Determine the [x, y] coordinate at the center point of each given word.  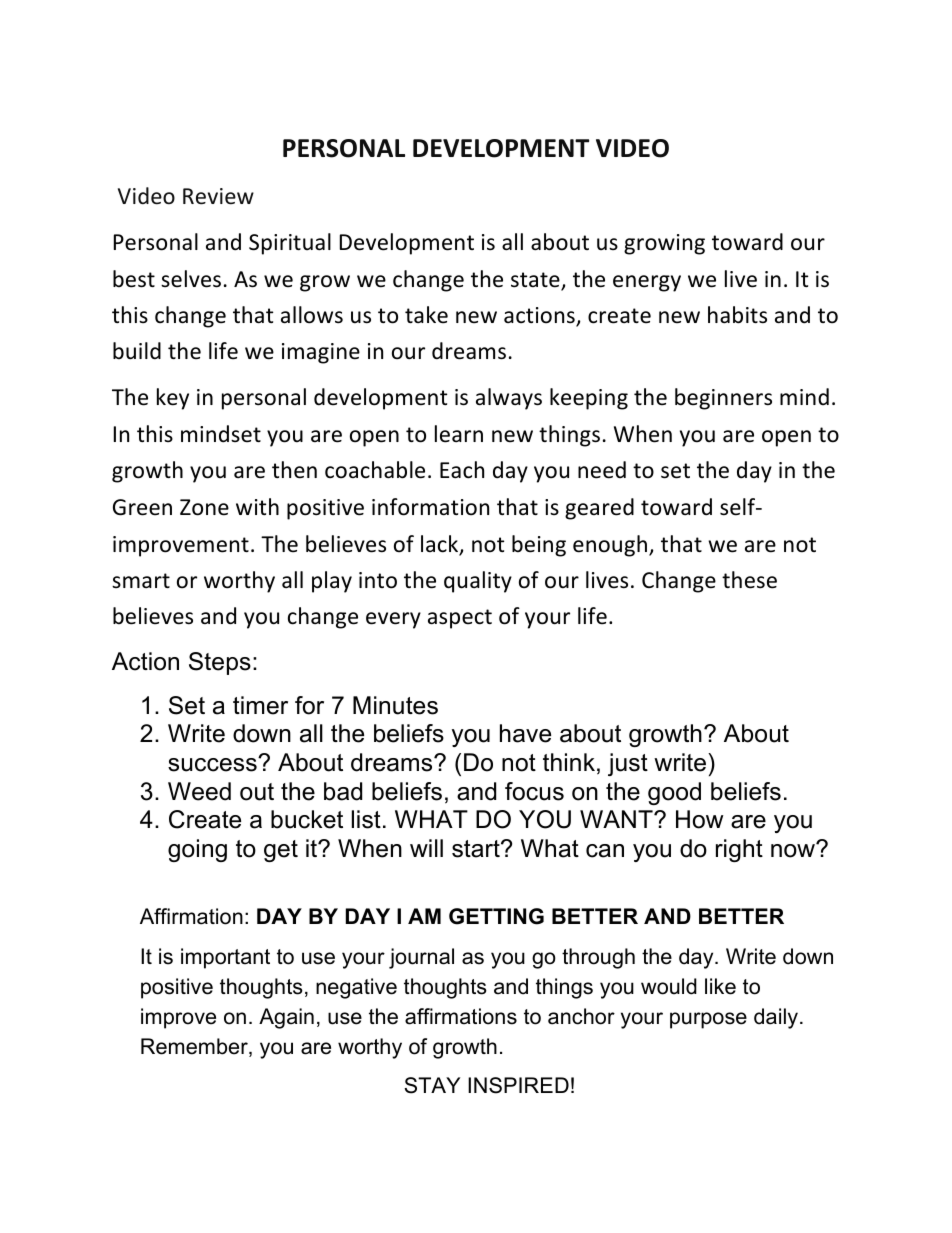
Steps [220, 663]
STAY [432, 1085]
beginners [723, 399]
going [197, 850]
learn [459, 434]
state [536, 281]
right [739, 850]
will [426, 848]
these [749, 580]
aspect [460, 619]
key [173, 399]
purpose [708, 1020]
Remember [195, 1047]
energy [647, 283]
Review [218, 196]
